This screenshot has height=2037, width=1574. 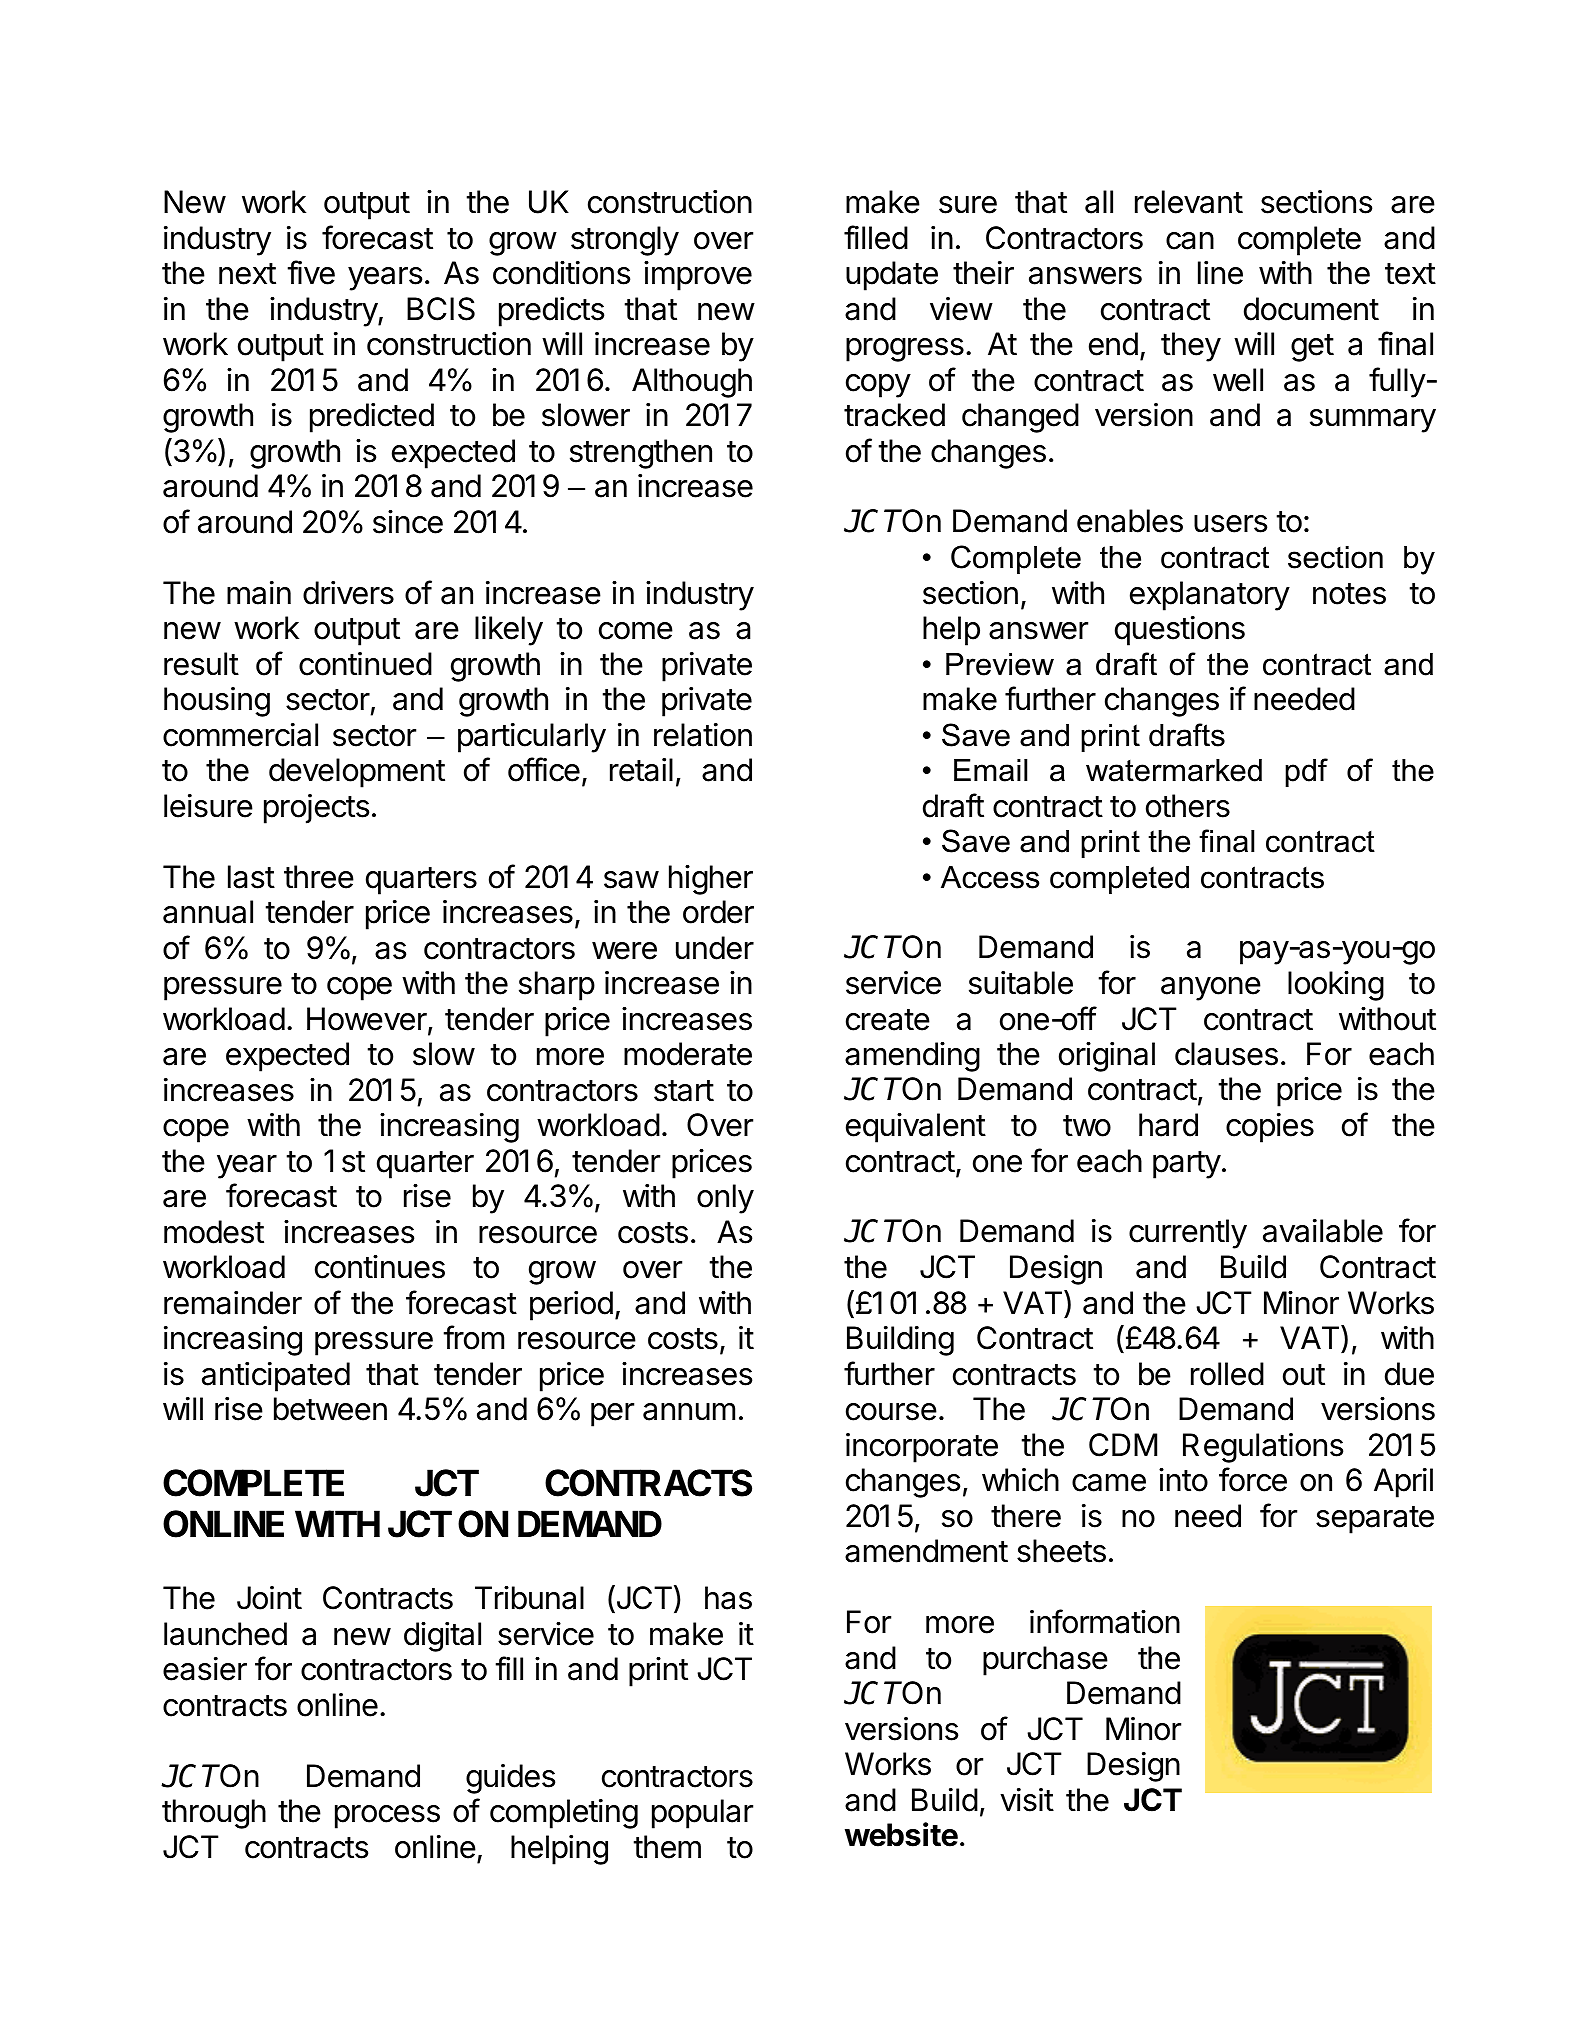 I want to click on can, so click(x=1190, y=241).
